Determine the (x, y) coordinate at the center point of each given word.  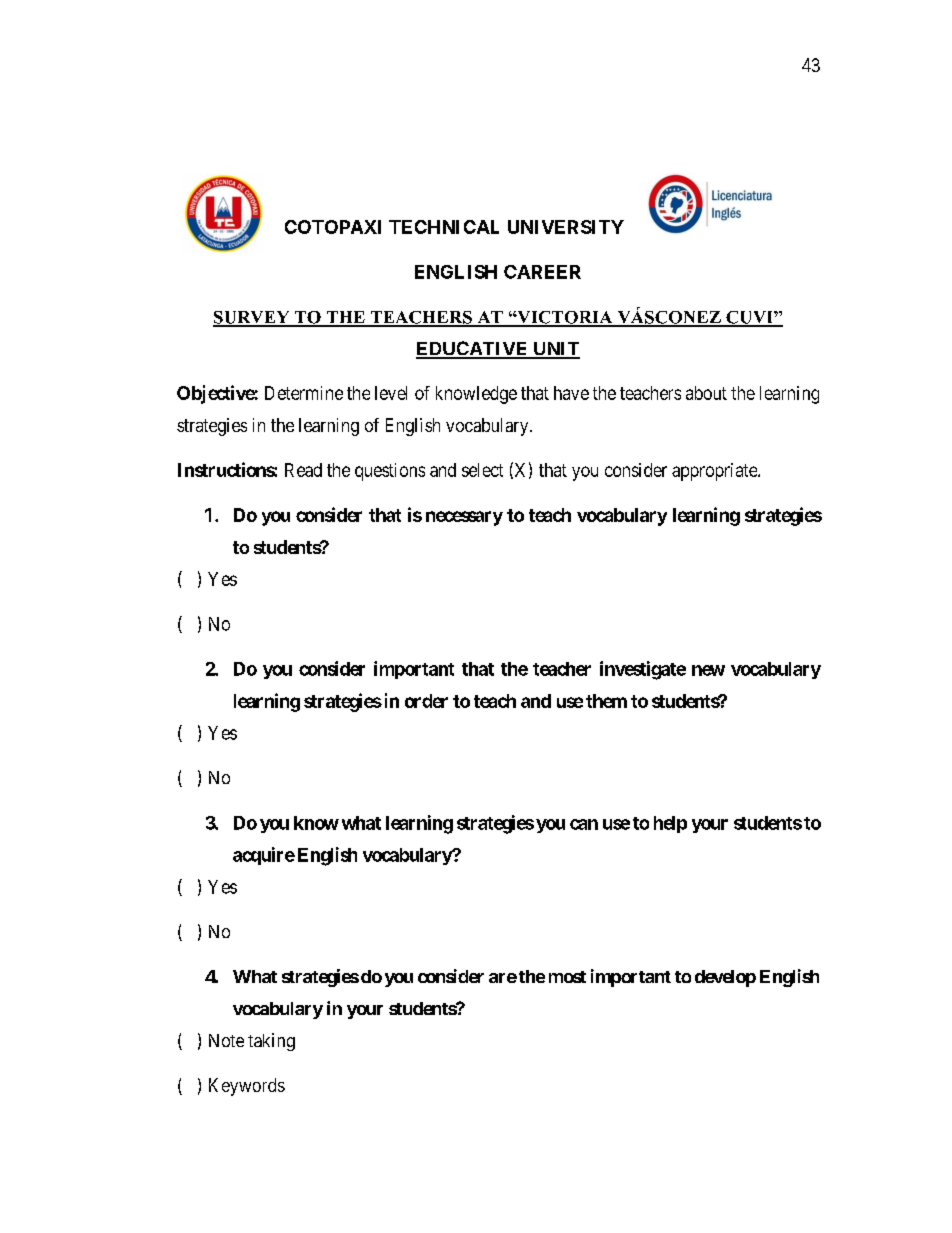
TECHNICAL (444, 227)
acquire (264, 856)
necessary (464, 518)
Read (303, 470)
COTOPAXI (333, 227)
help (670, 824)
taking (271, 1042)
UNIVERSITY (566, 227)
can (584, 824)
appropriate (715, 472)
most (567, 977)
